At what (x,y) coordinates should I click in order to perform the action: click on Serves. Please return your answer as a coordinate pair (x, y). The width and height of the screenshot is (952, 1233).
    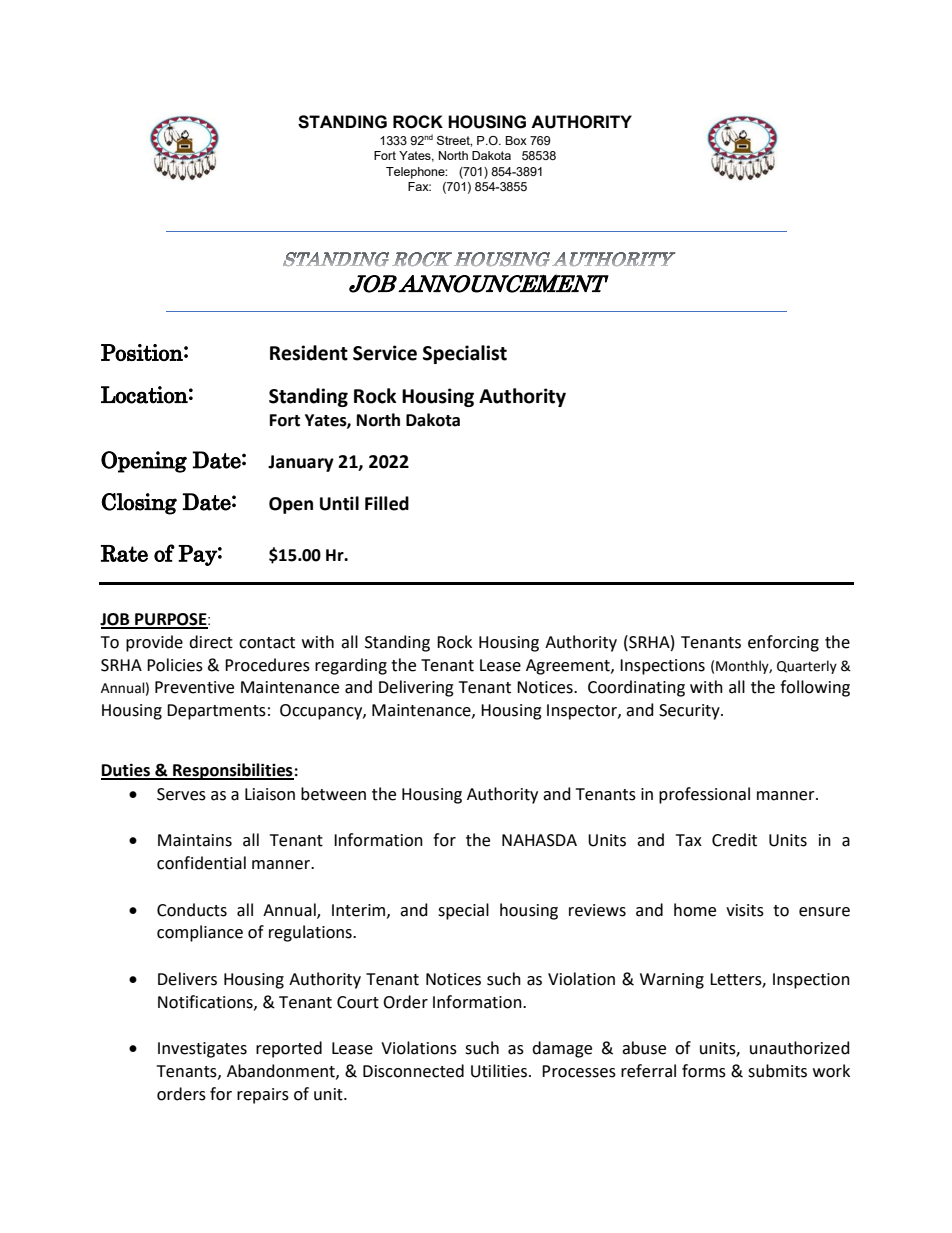
    Looking at the image, I should click on (181, 794).
